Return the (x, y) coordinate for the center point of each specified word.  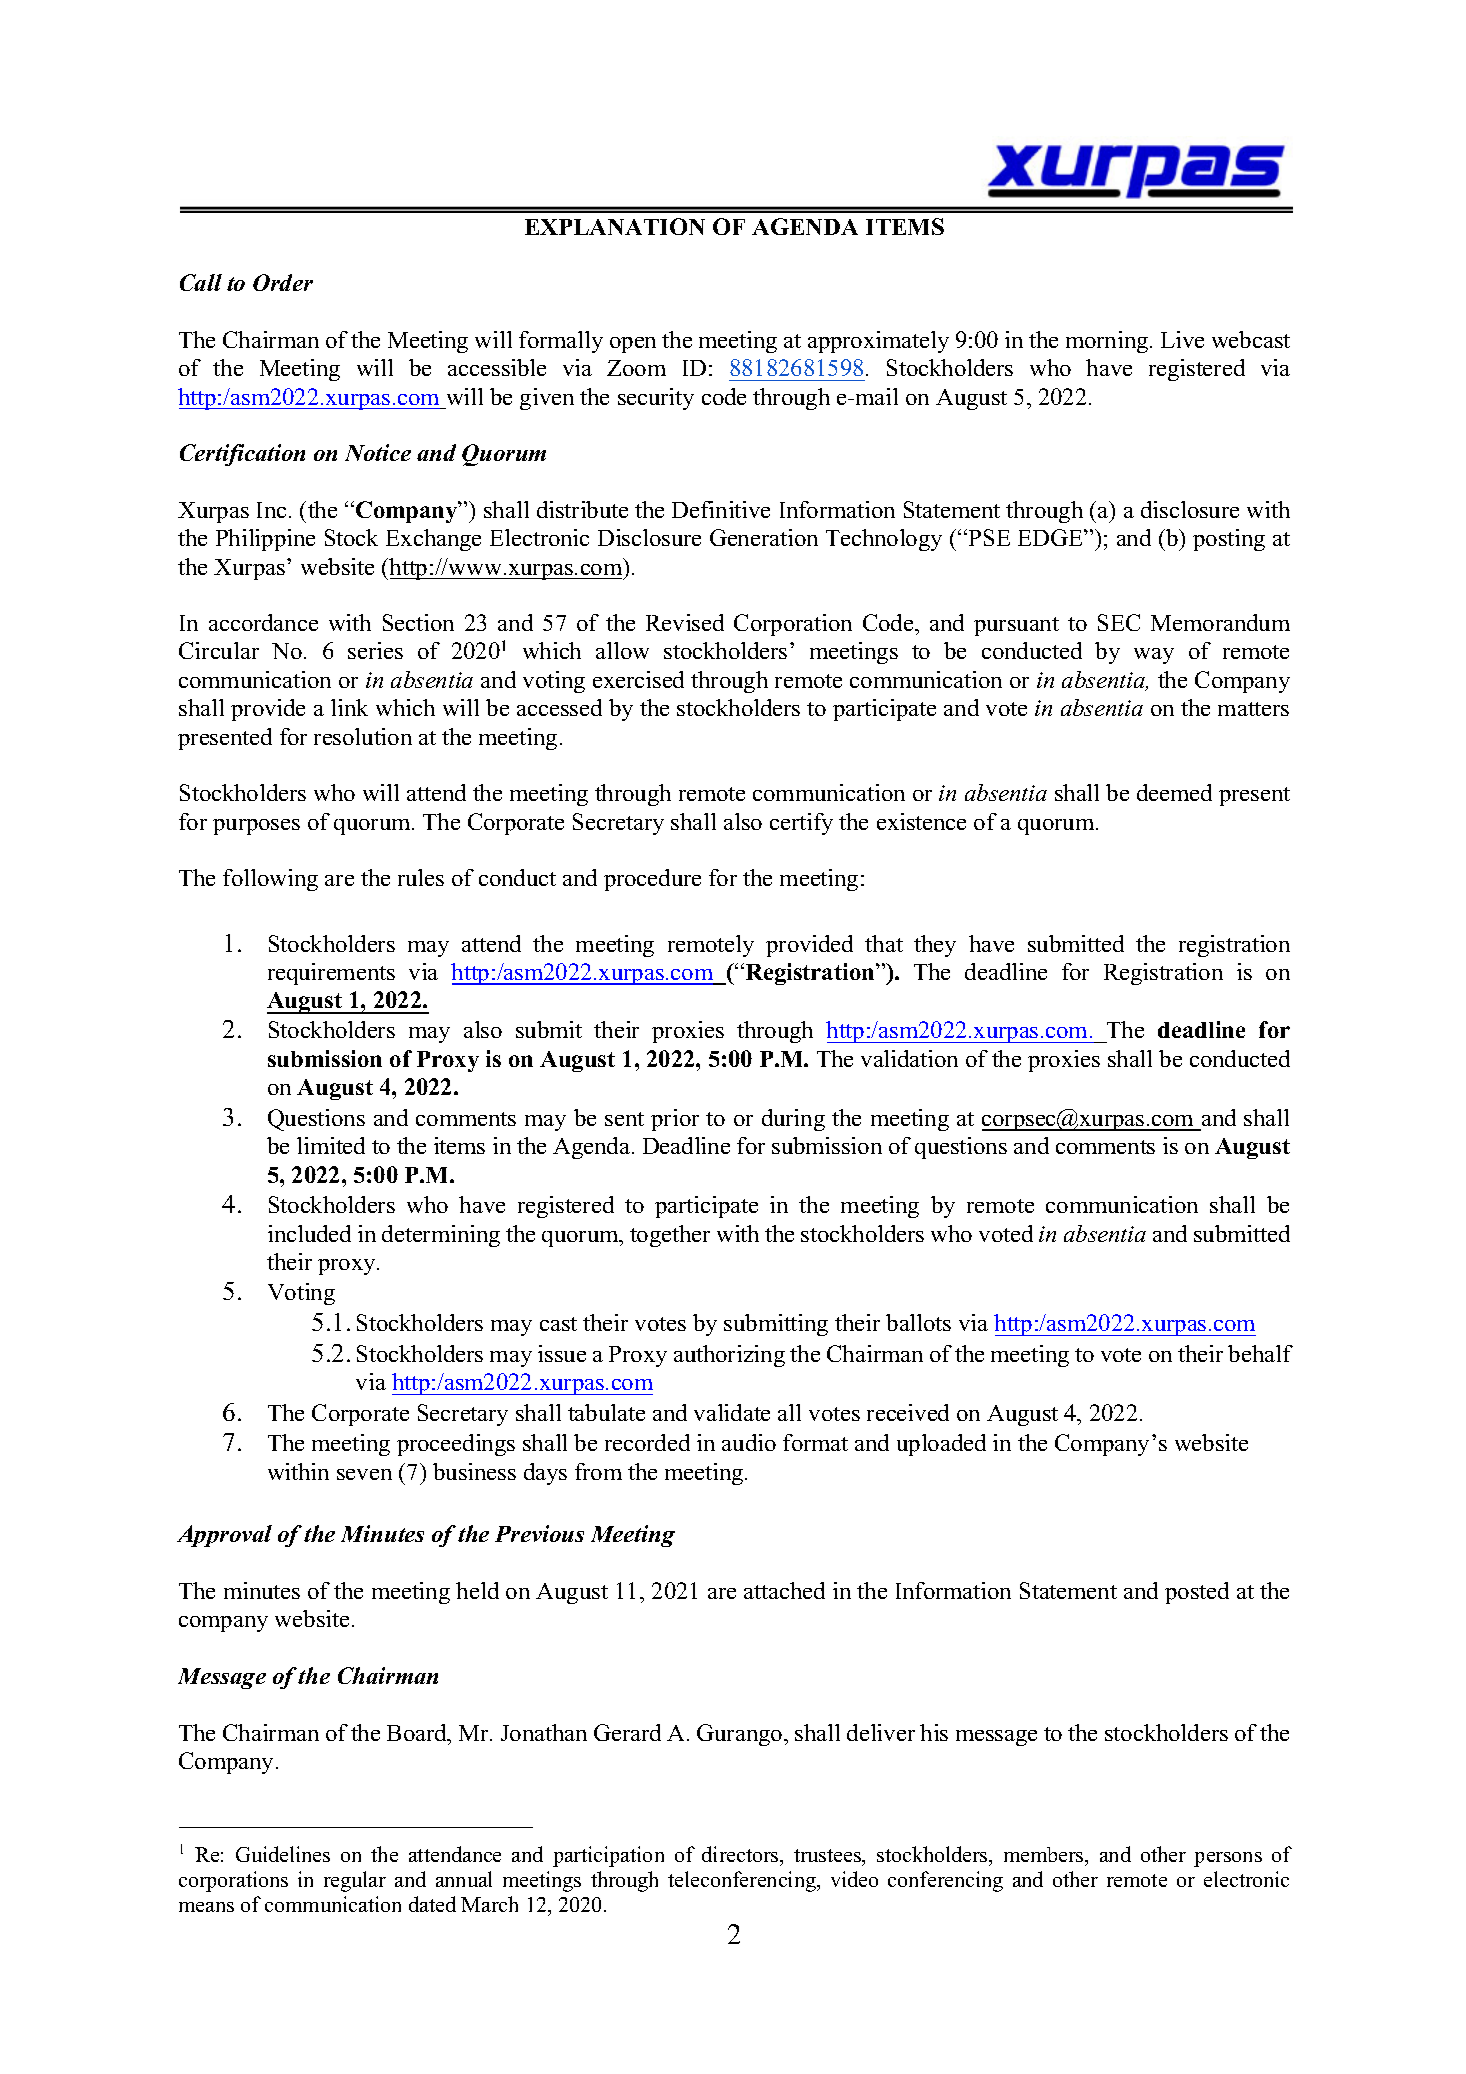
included (309, 1233)
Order (283, 282)
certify (801, 824)
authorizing (729, 1356)
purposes (256, 827)
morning (1108, 342)
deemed (1174, 792)
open (633, 345)
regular (355, 1881)
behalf (1260, 1353)
